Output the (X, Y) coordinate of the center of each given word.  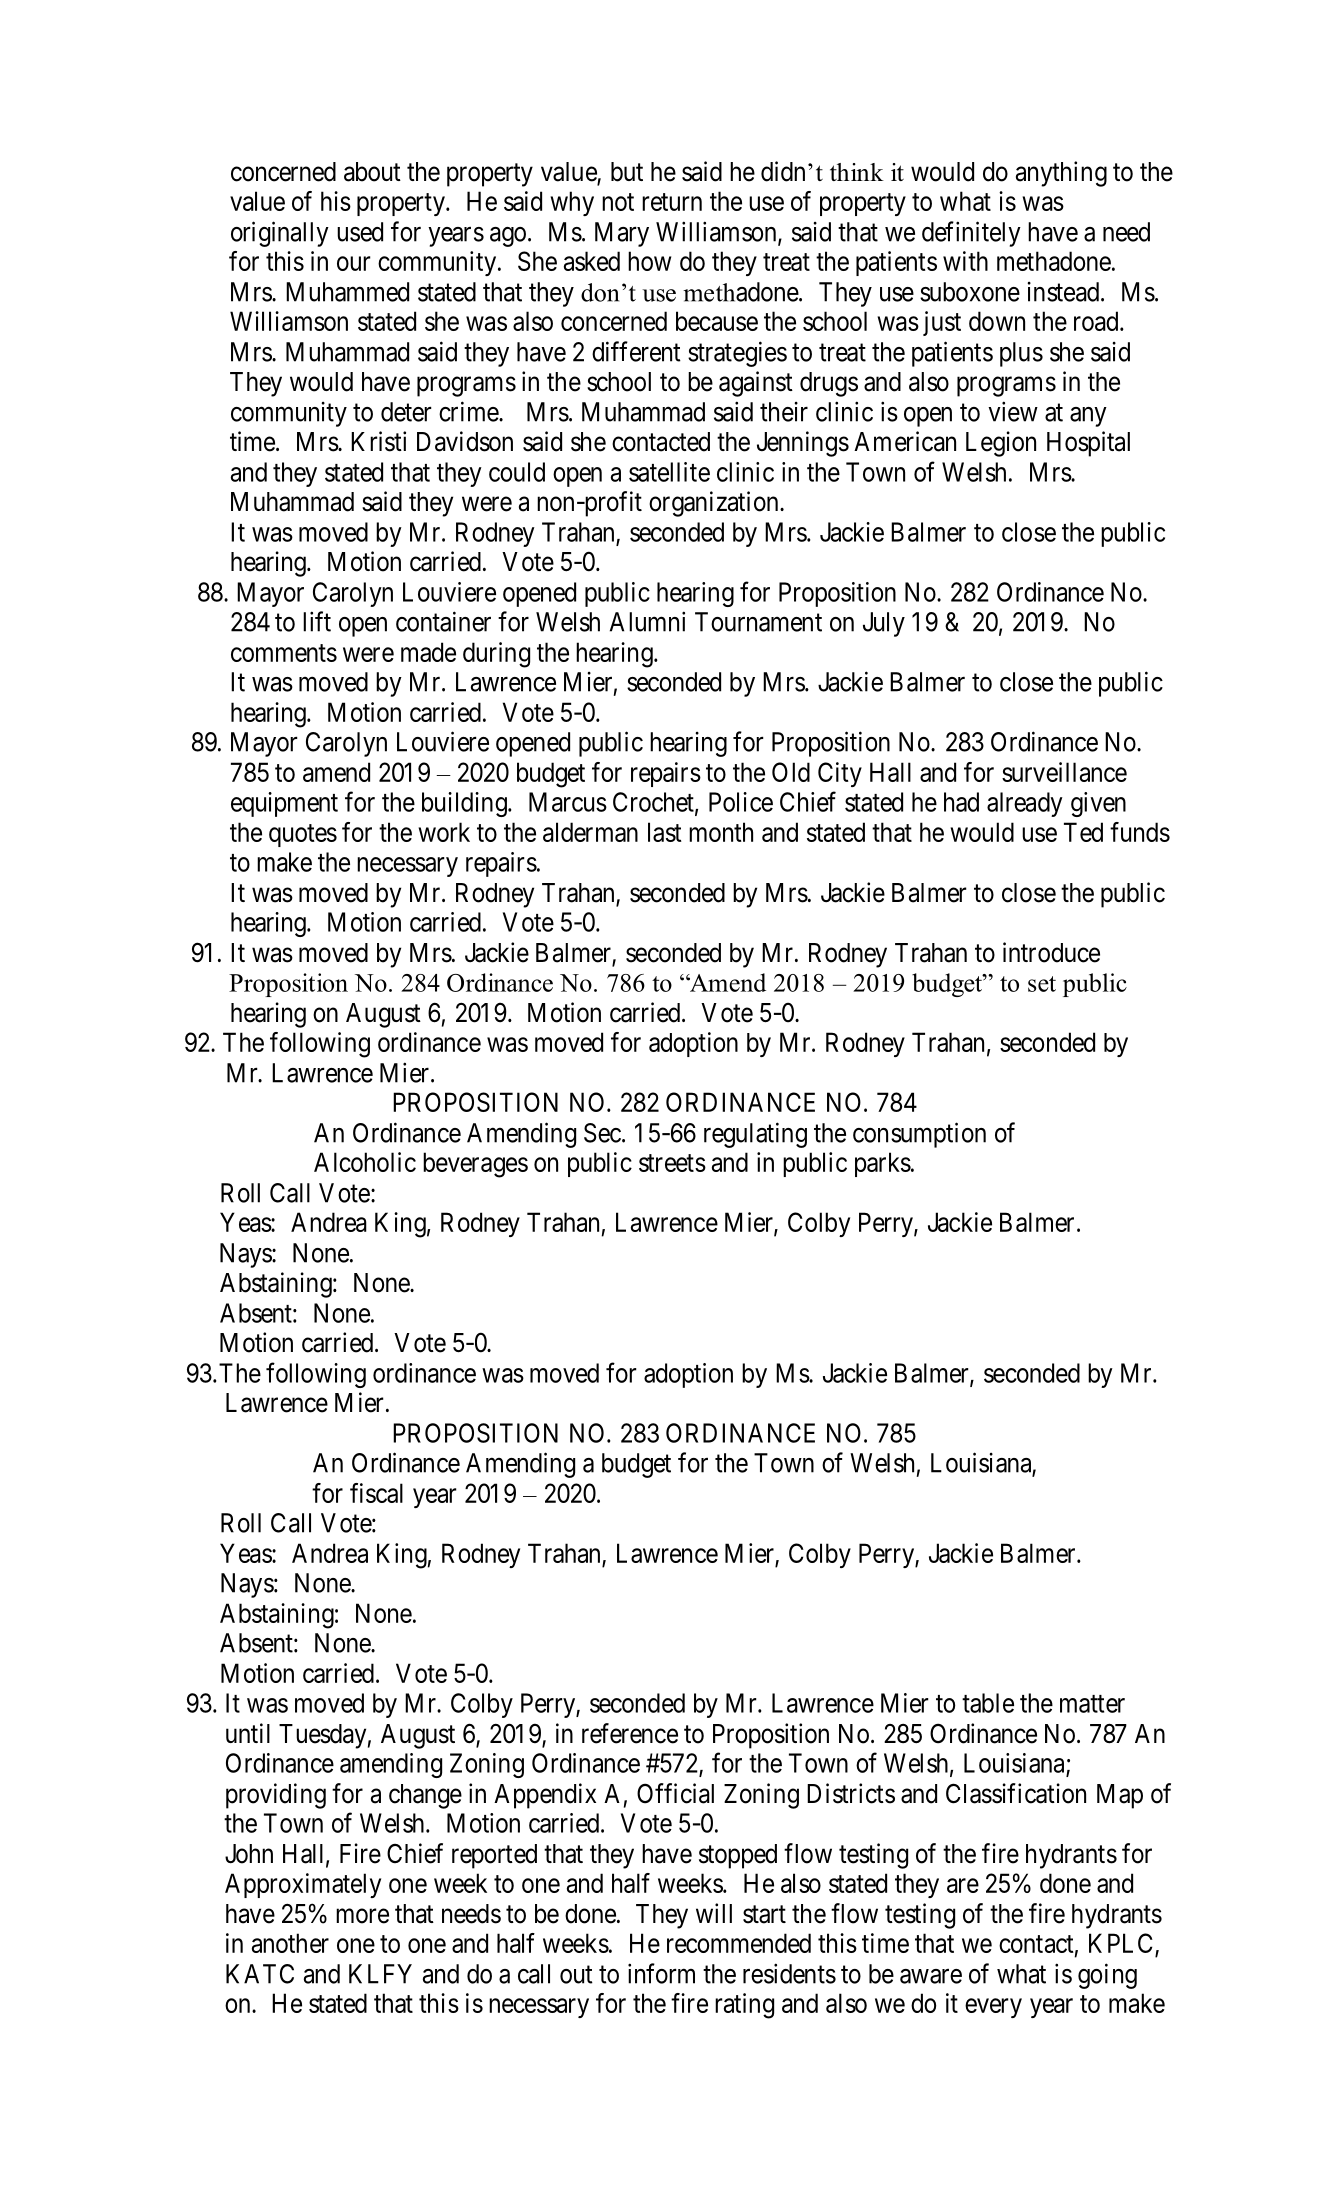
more (362, 1916)
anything (1061, 174)
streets (672, 1163)
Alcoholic (365, 1162)
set (1042, 984)
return (672, 202)
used (360, 232)
